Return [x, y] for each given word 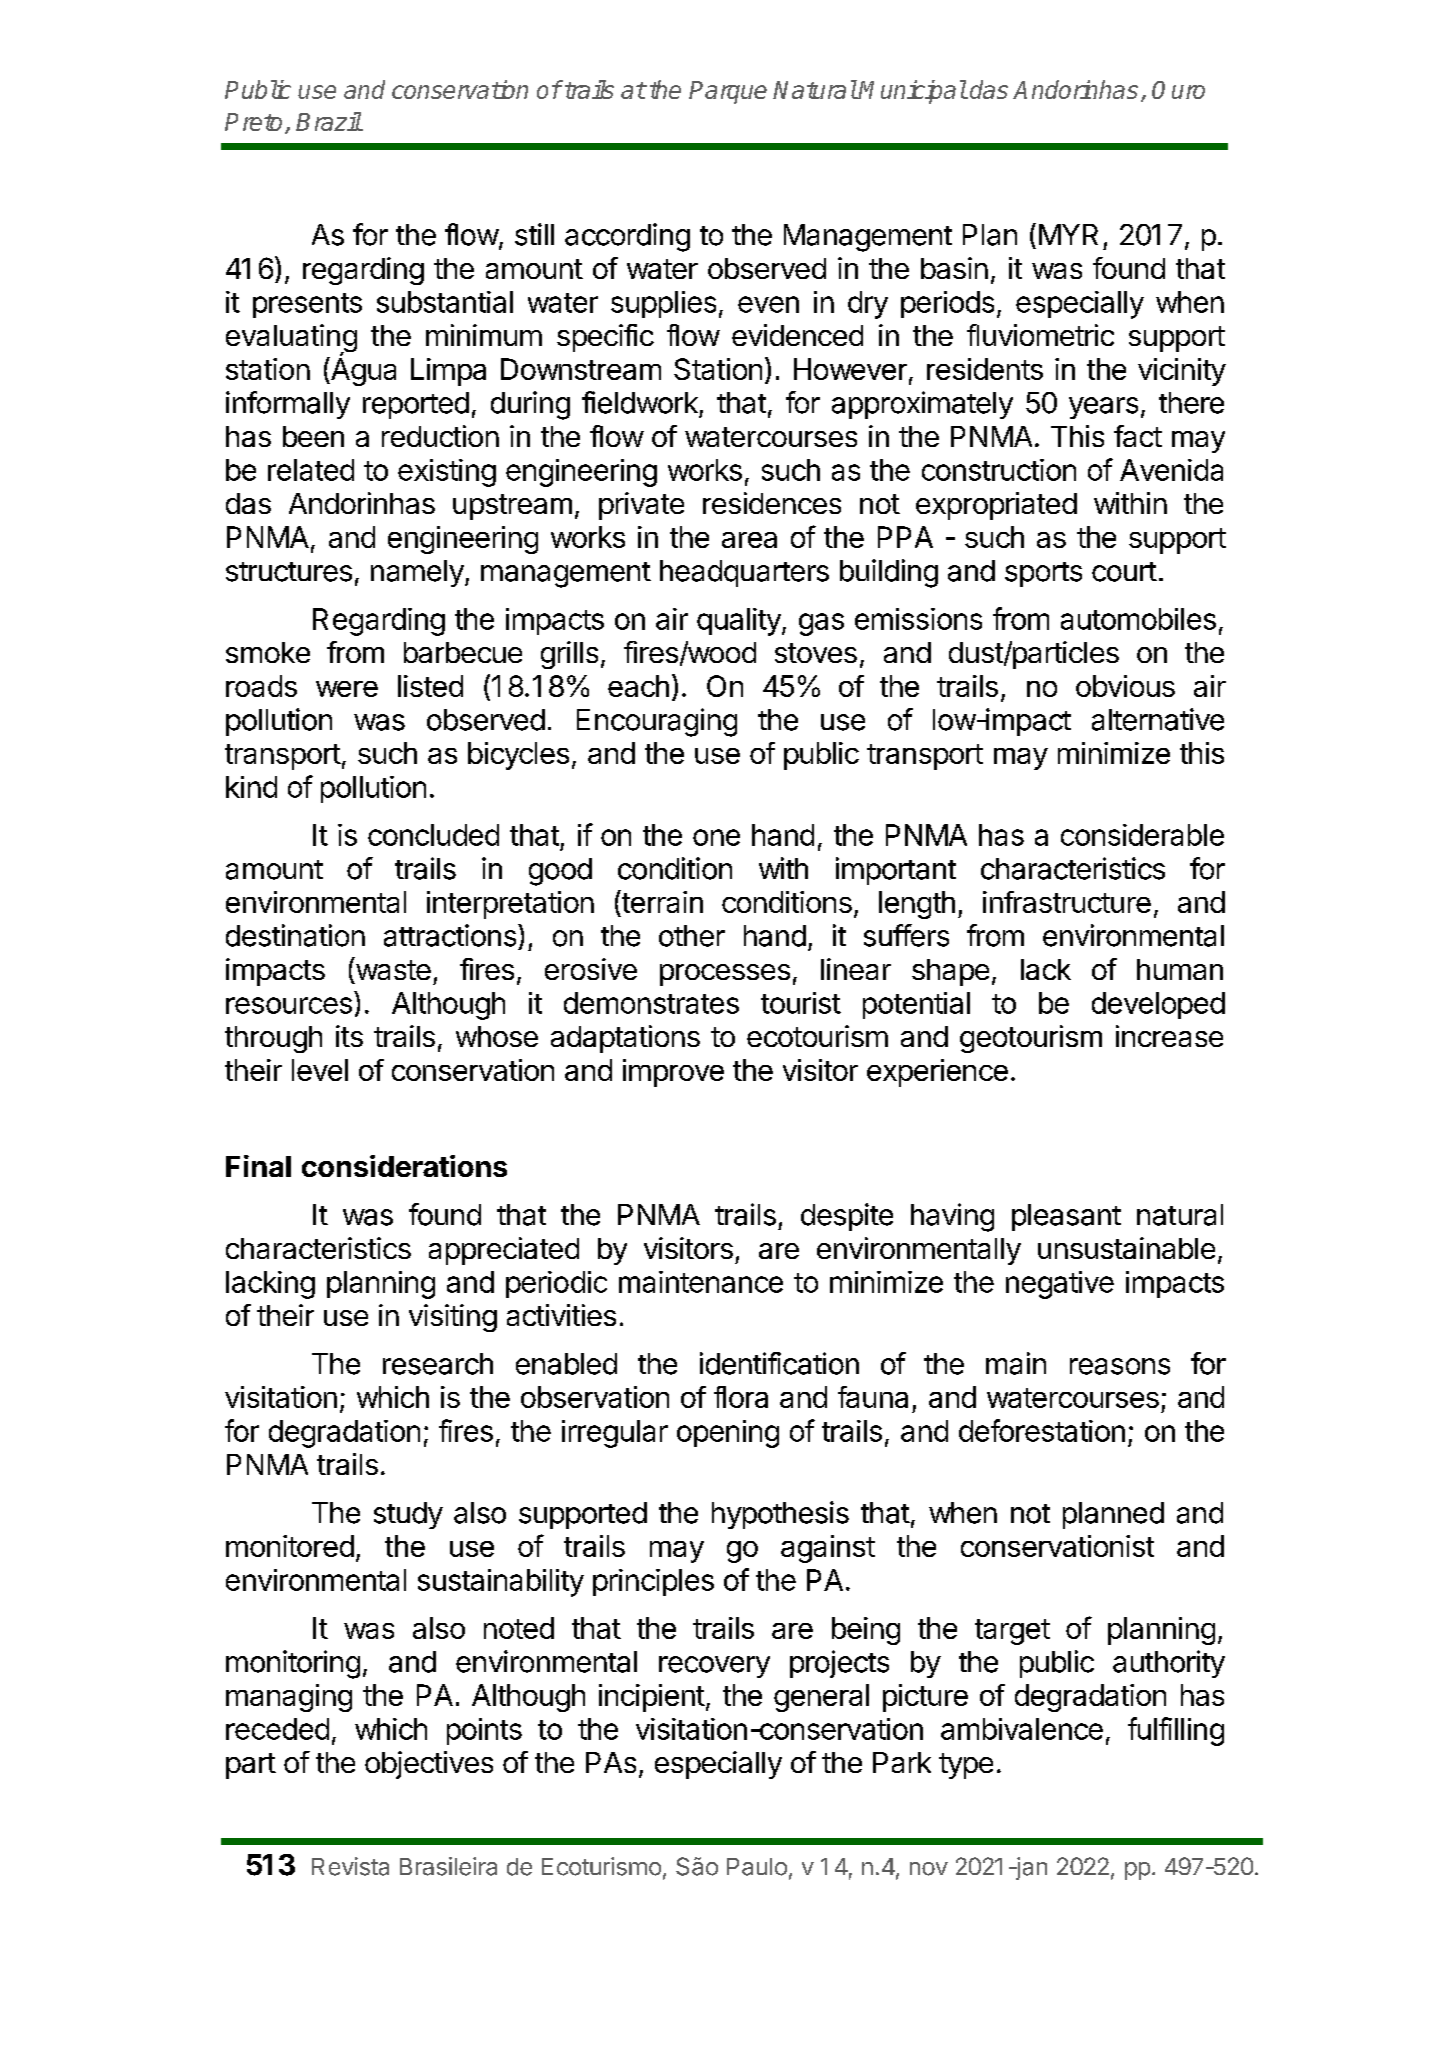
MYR [1068, 234]
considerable [1142, 835]
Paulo [757, 1867]
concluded [433, 835]
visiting [453, 1318]
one [716, 837]
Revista [350, 1866]
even [768, 304]
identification [779, 1363]
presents [307, 305]
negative [1060, 1285]
